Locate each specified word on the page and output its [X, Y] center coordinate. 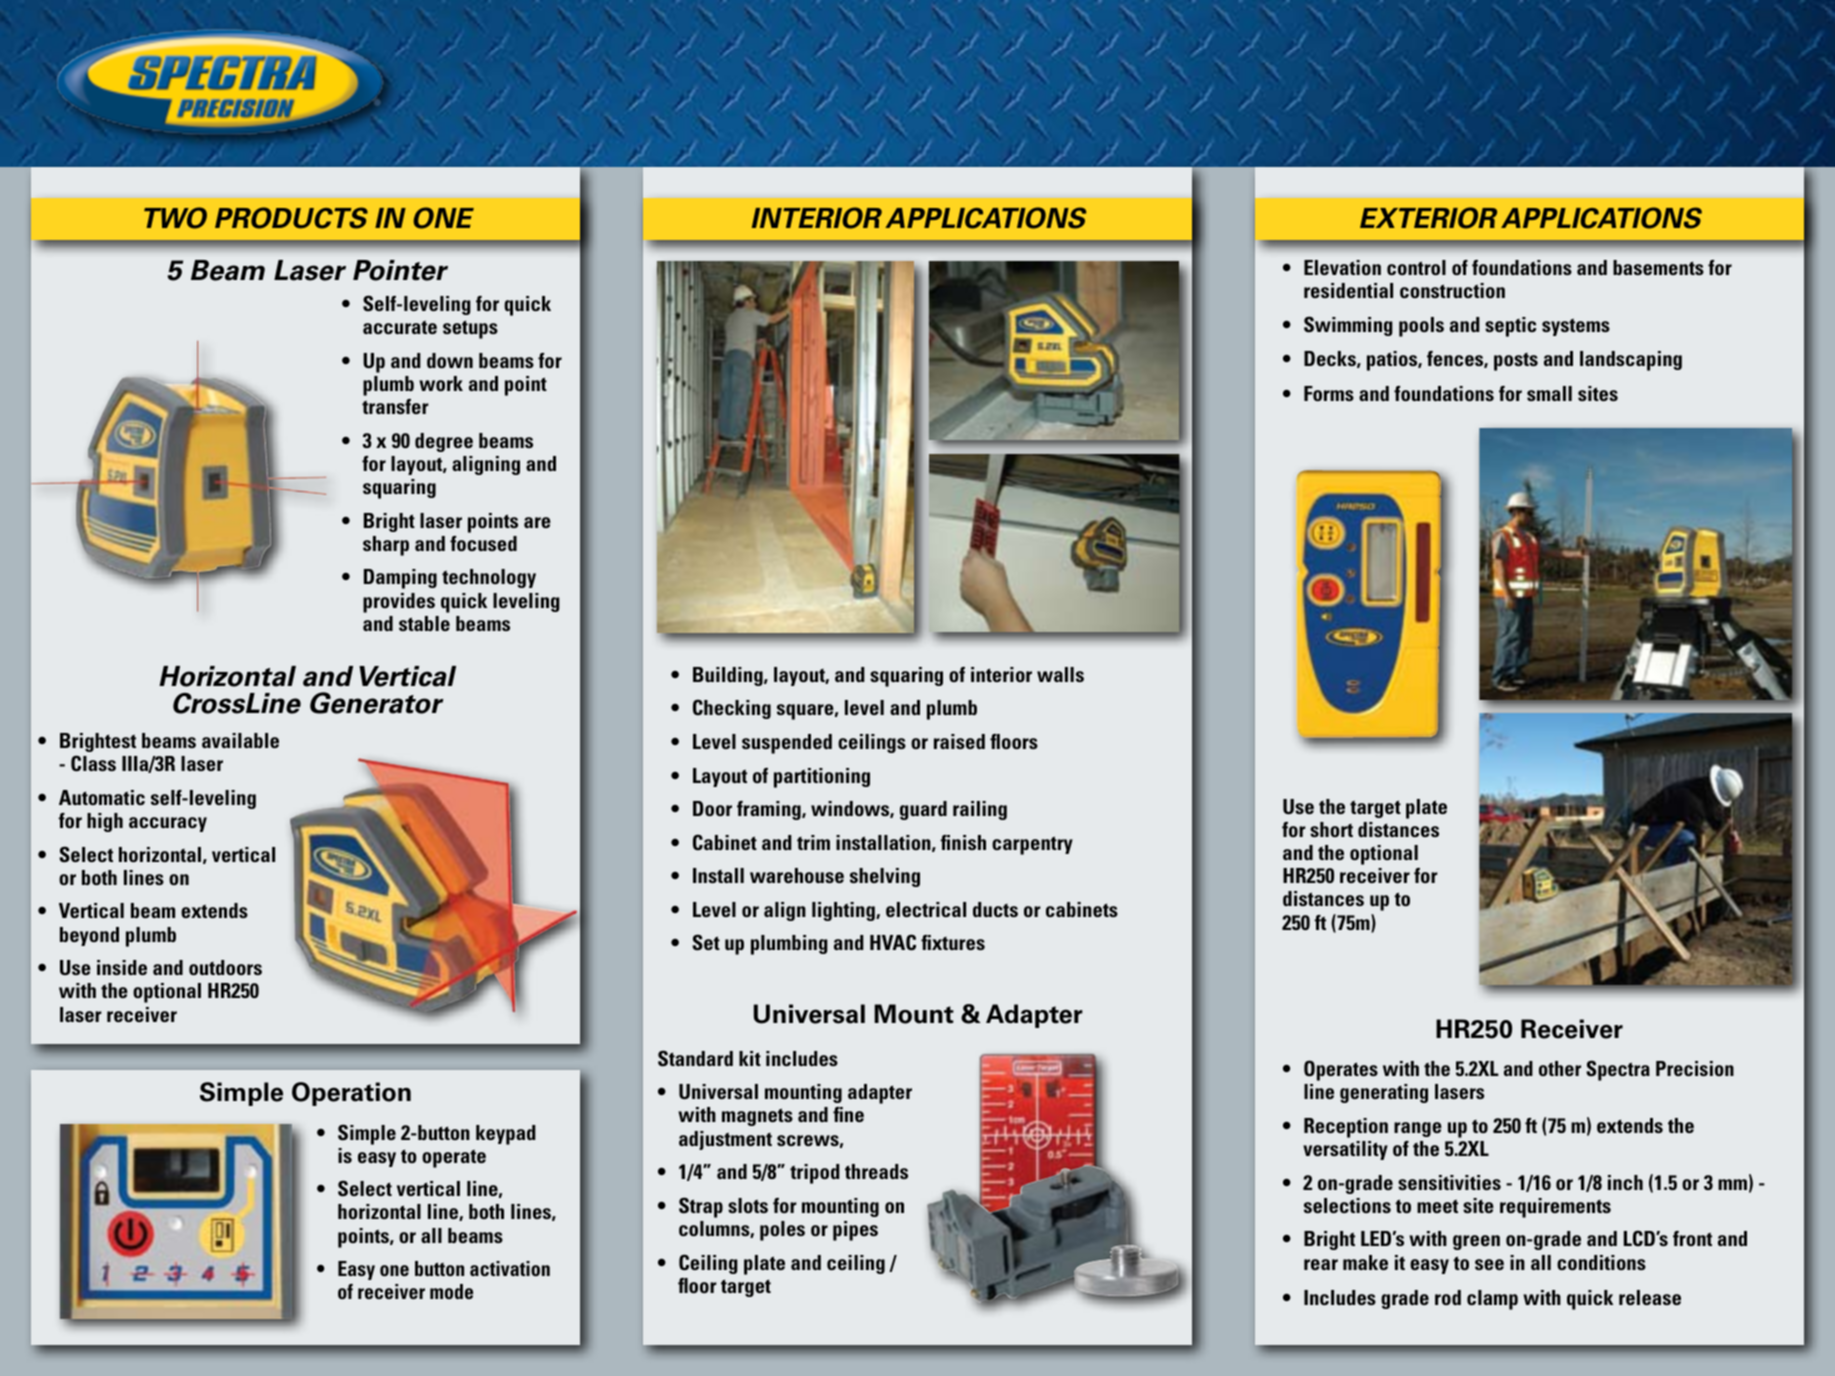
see [1489, 1264]
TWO [175, 218]
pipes [855, 1231]
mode [451, 1291]
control [1416, 267]
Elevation [1342, 267]
